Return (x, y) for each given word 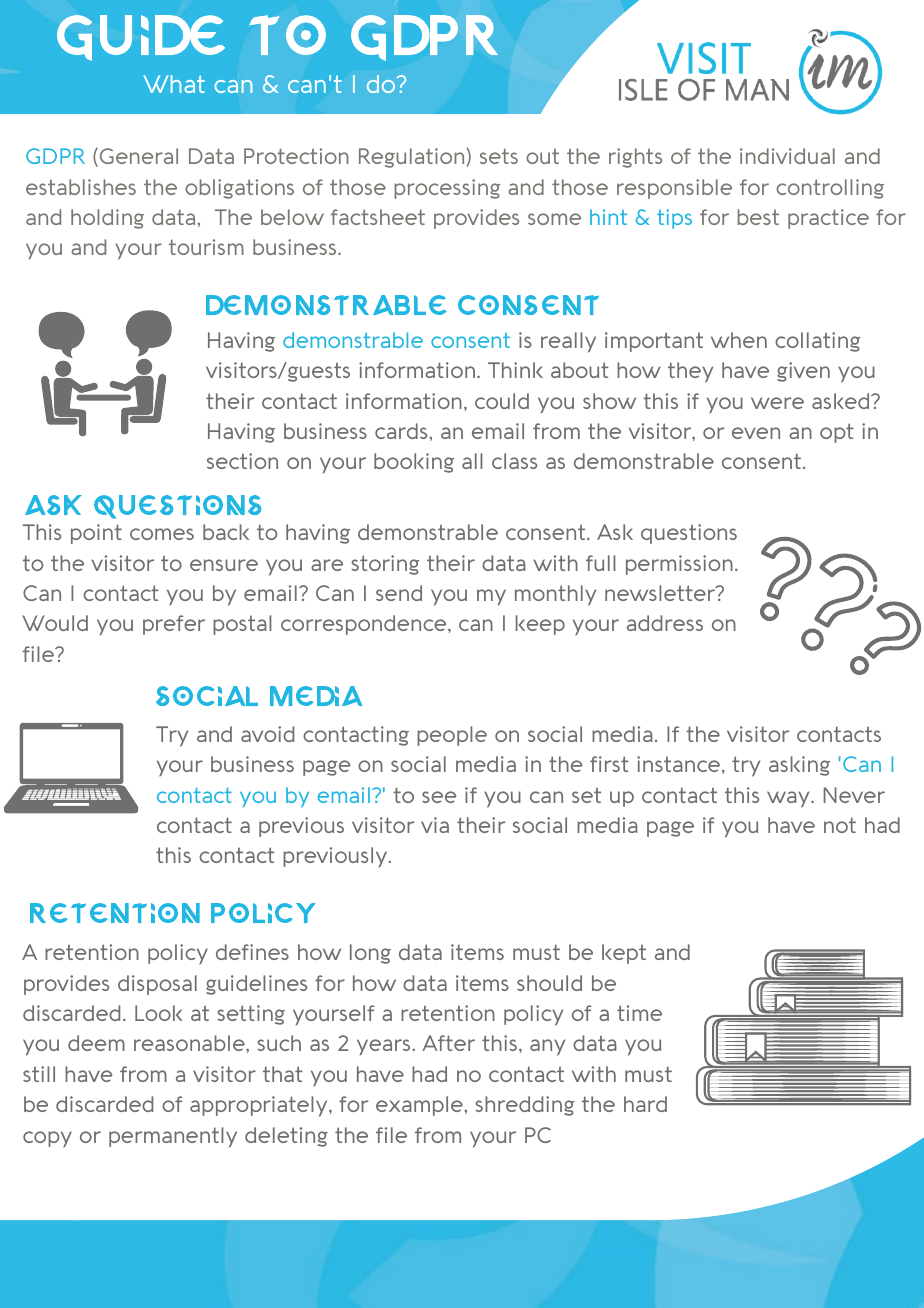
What (174, 84)
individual (787, 156)
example (419, 1106)
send (399, 593)
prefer (174, 625)
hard (645, 1104)
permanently (173, 1137)
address (665, 623)
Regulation (411, 158)
